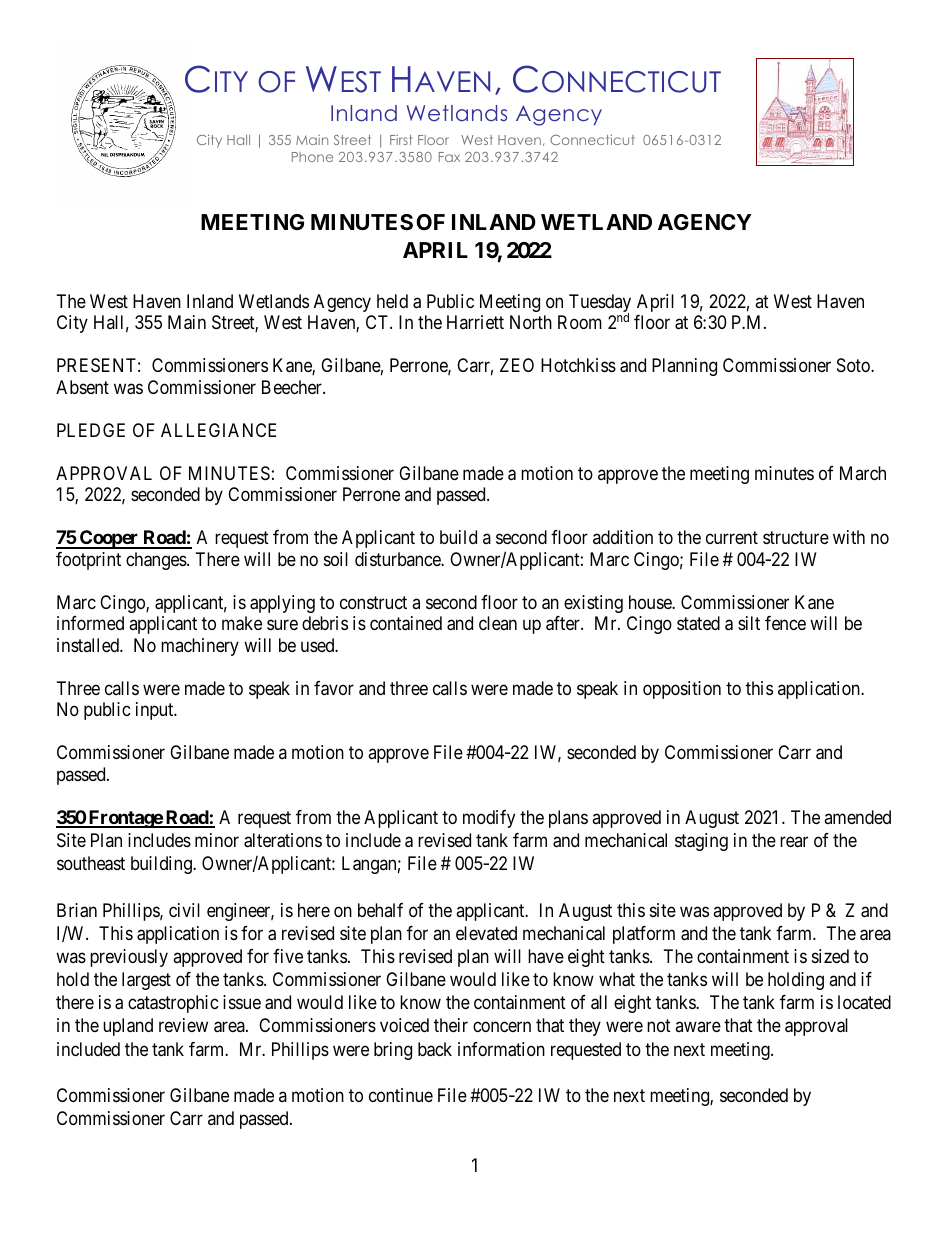 The height and width of the page is (1233, 952). I want to click on Tuesday, so click(600, 304).
